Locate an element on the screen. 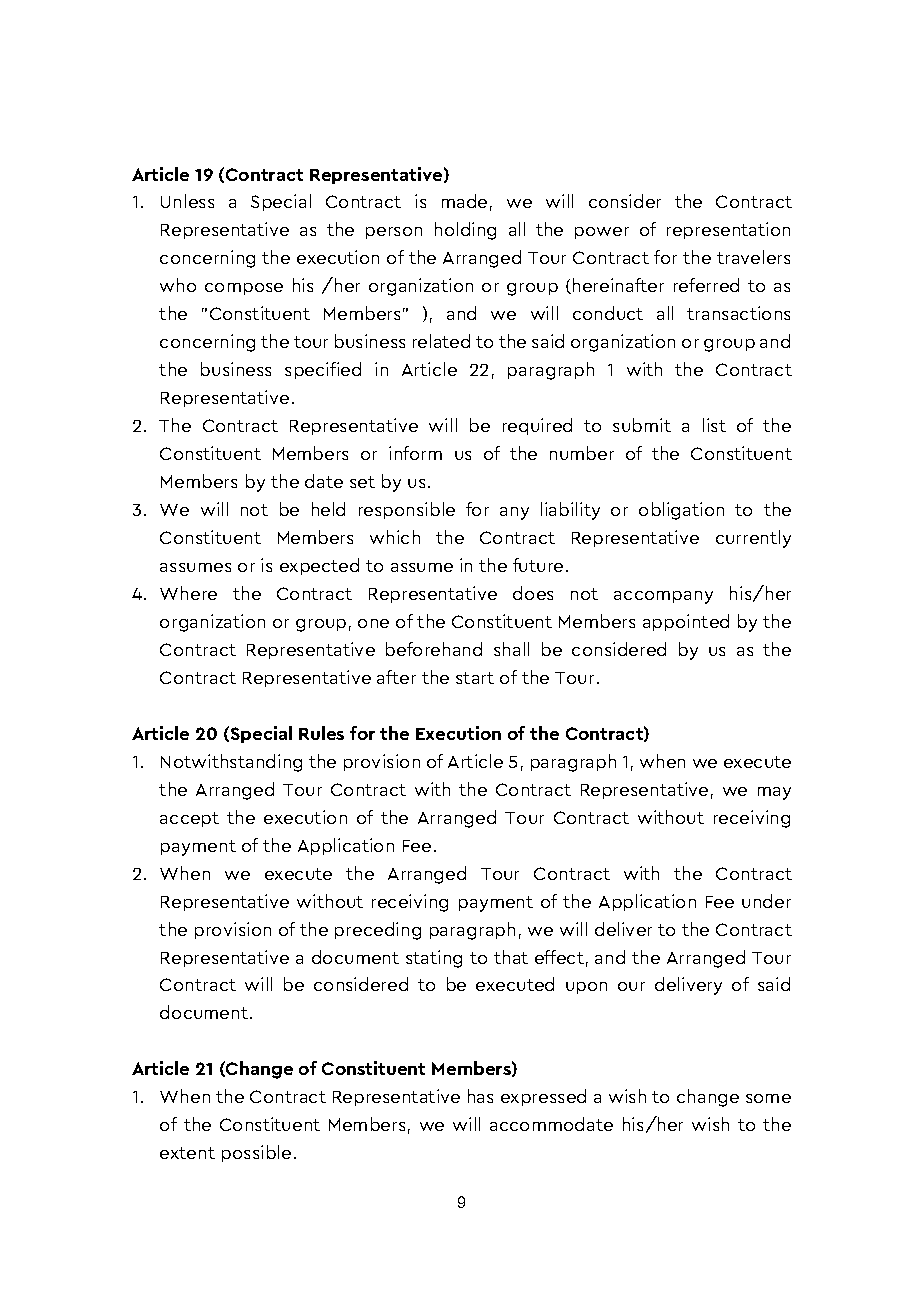 Image resolution: width=924 pixels, height=1308 pixels. under is located at coordinates (766, 901).
